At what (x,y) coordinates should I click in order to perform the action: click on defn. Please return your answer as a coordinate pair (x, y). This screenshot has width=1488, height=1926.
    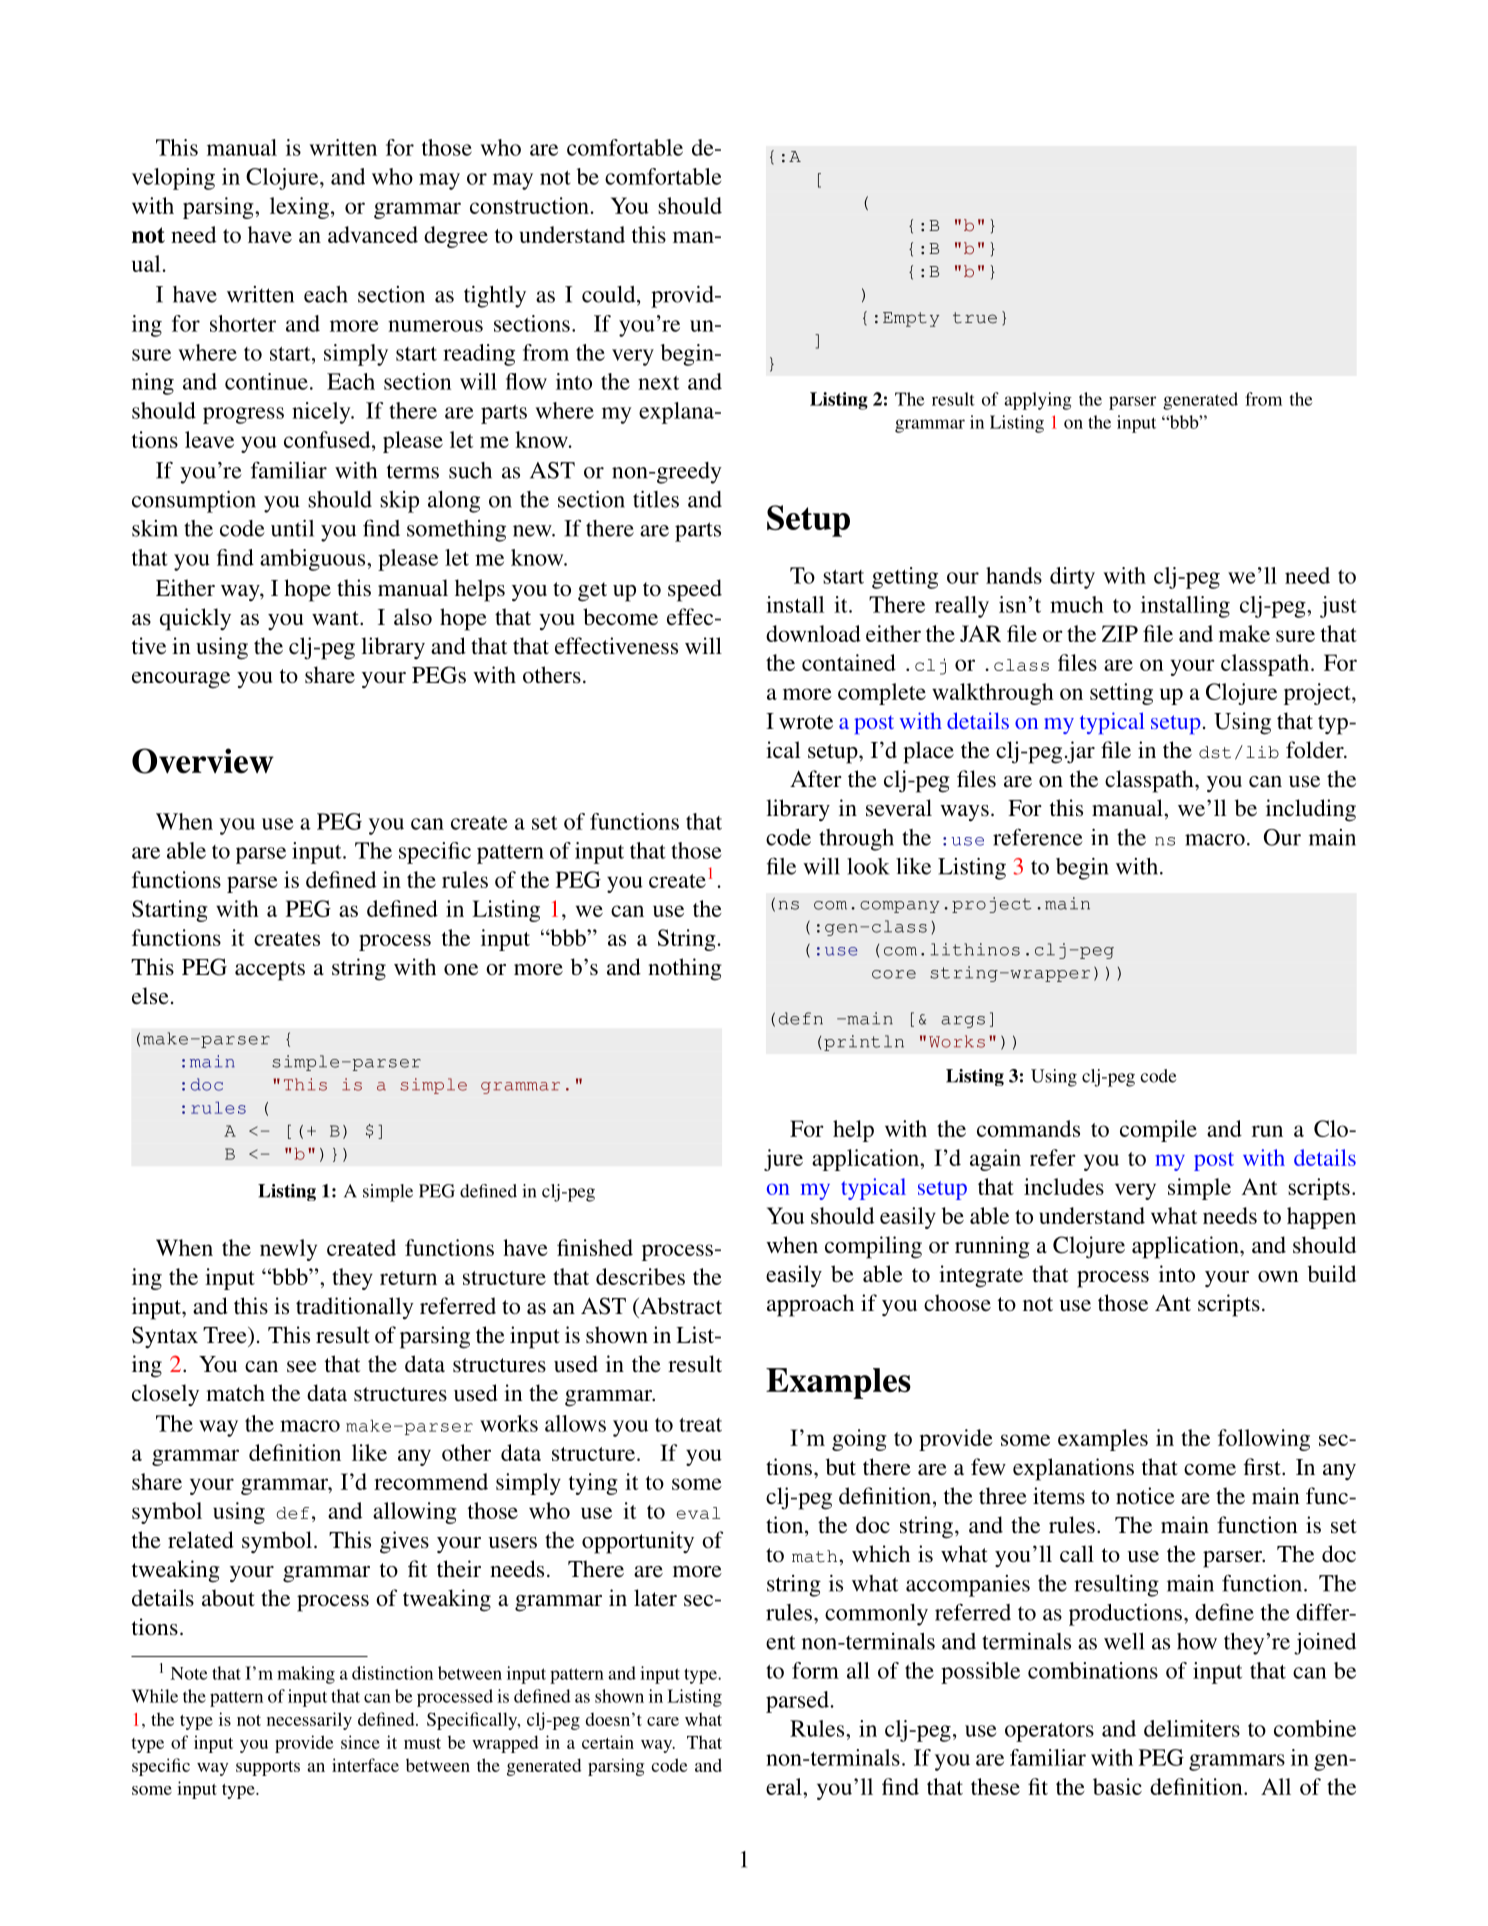
    Looking at the image, I should click on (800, 1018).
